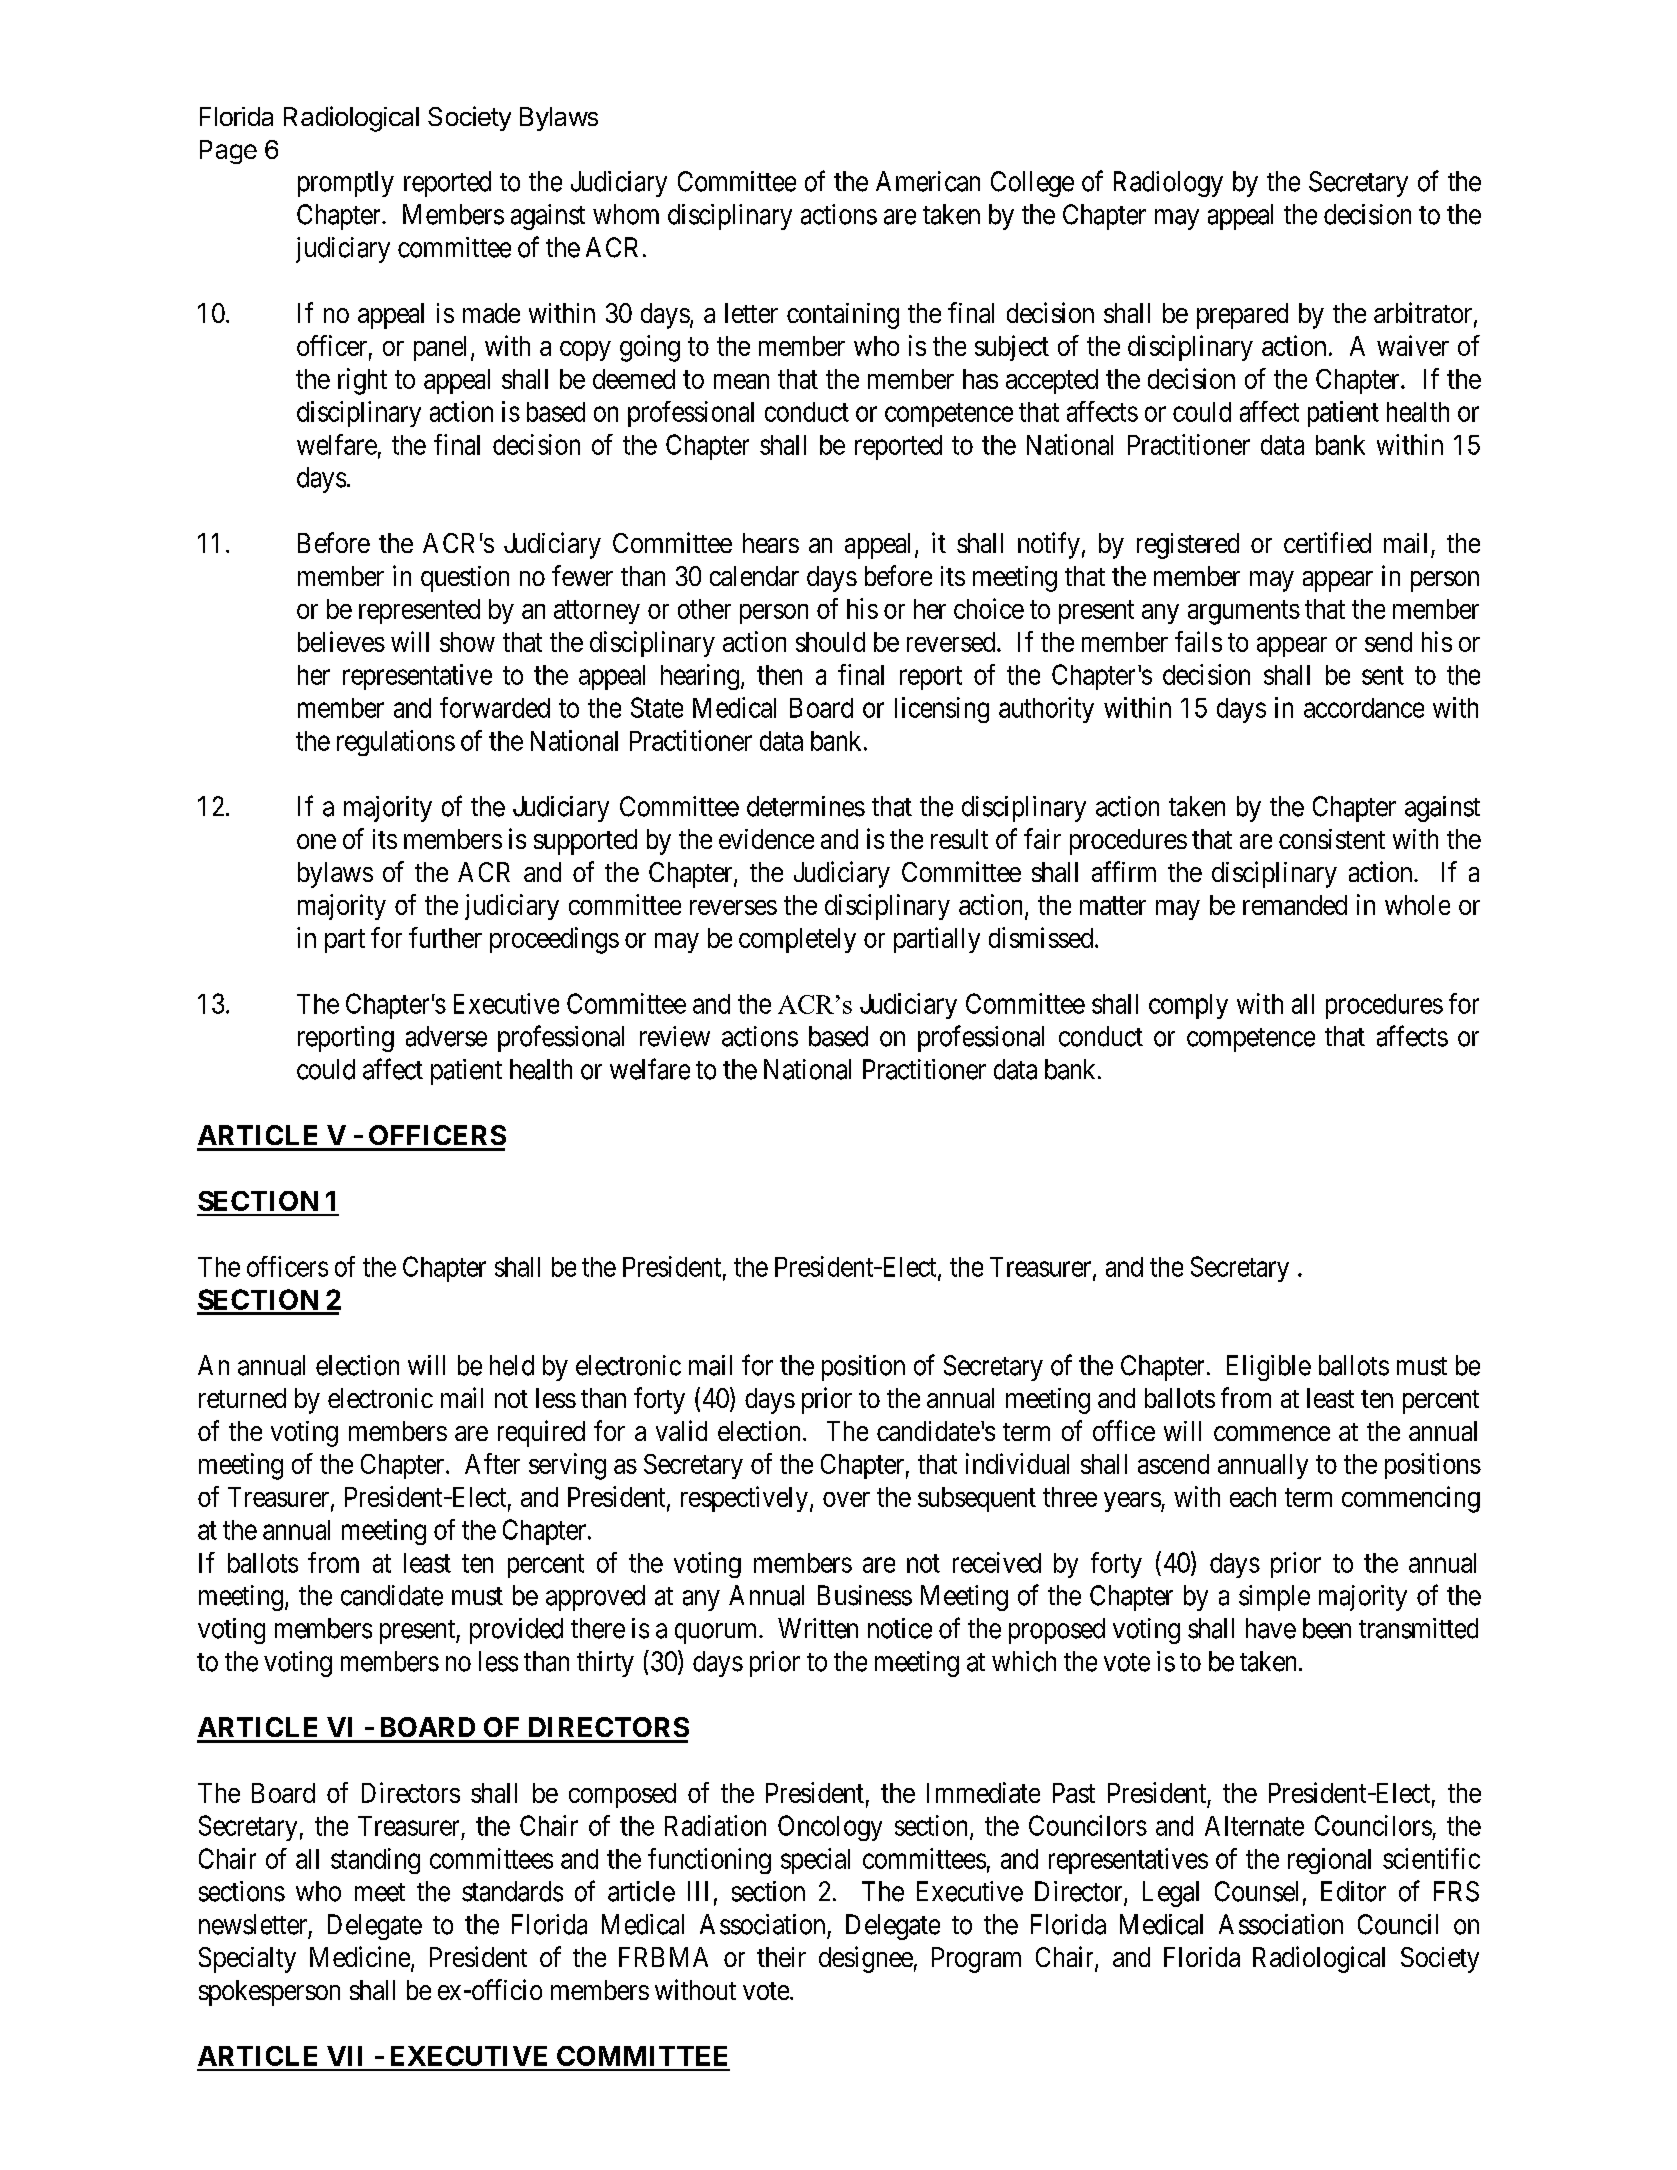 This screenshot has height=2170, width=1677. Describe the element at coordinates (375, 1861) in the screenshot. I see `standing` at that location.
